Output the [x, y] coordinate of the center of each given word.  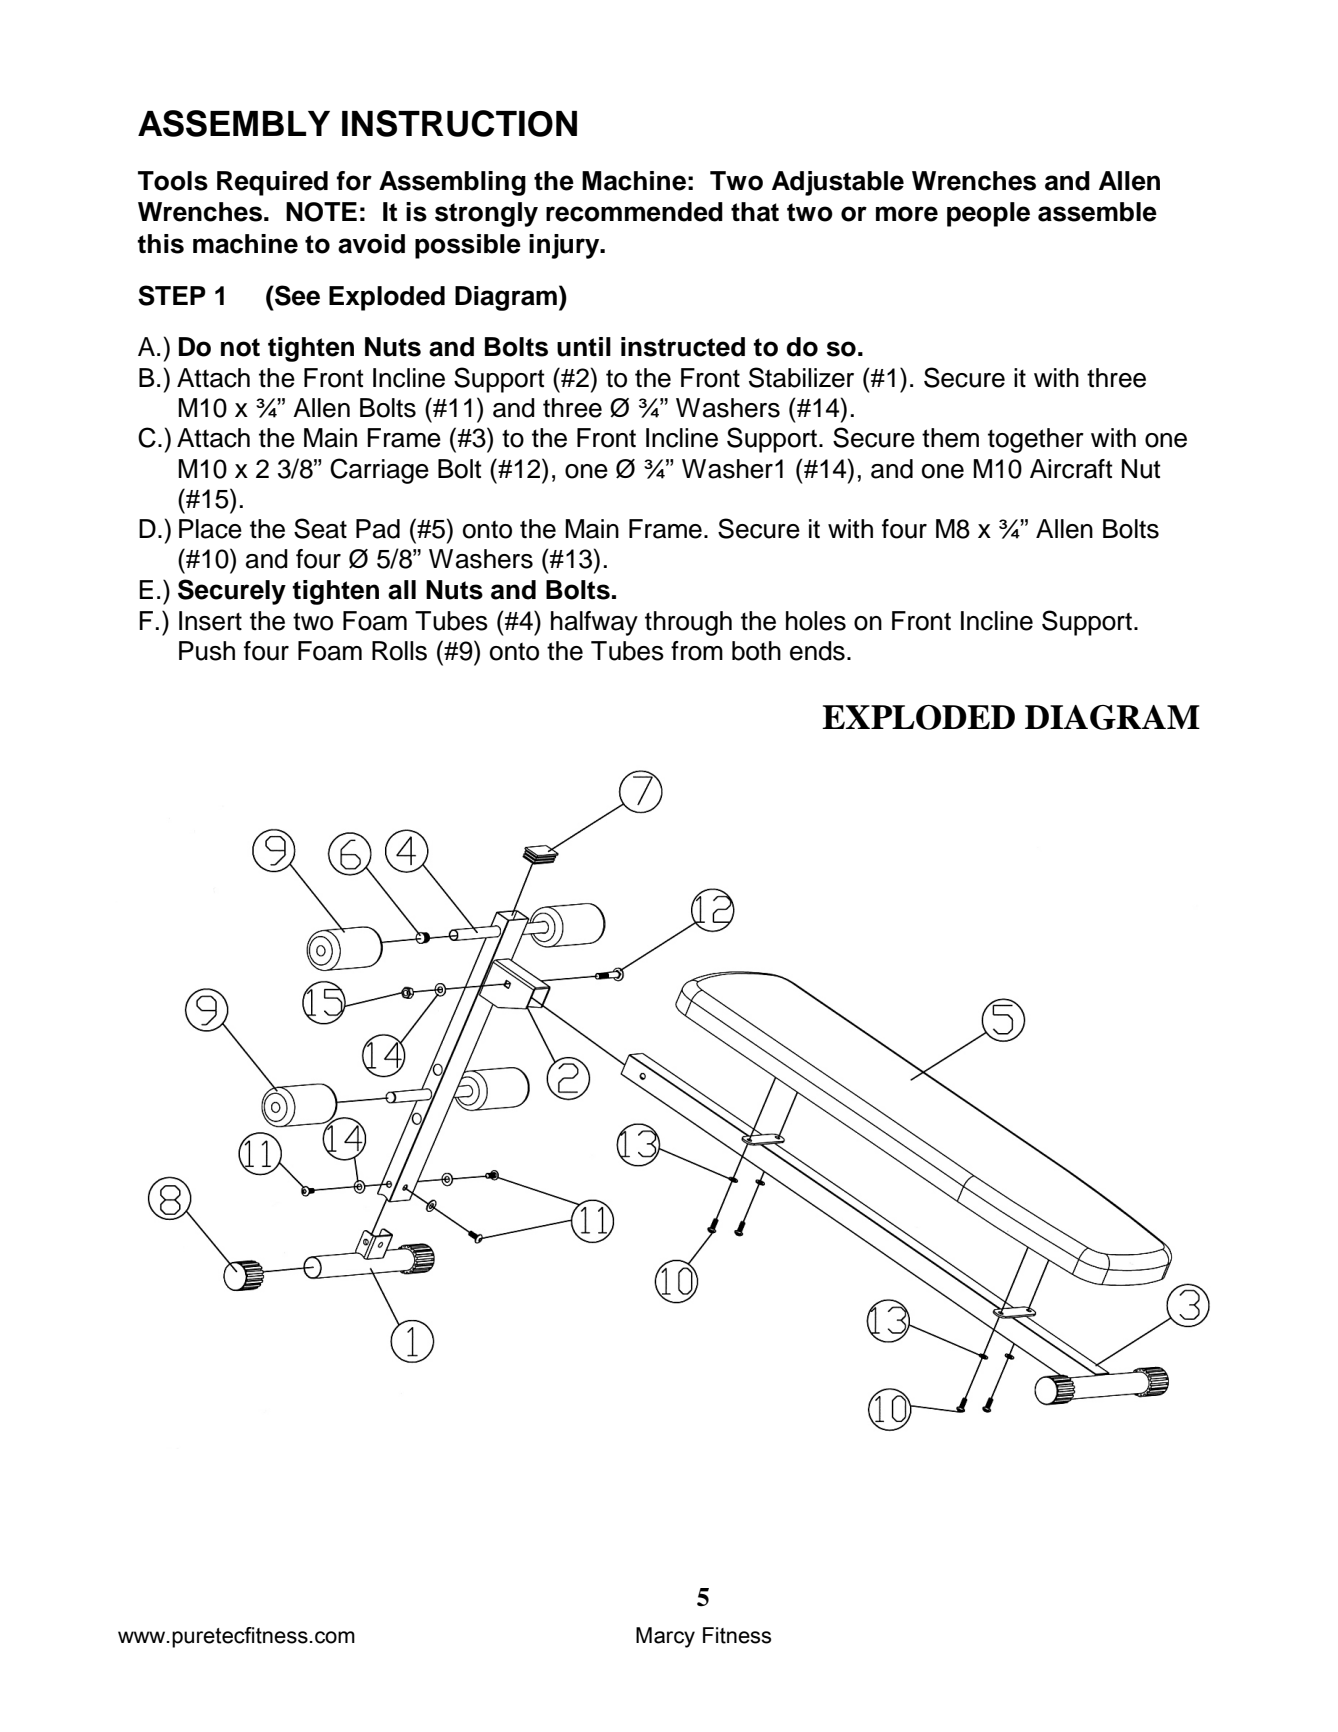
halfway [594, 623]
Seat [320, 528]
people [988, 214]
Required [272, 183]
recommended [634, 212]
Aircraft [1071, 469]
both [756, 651]
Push [207, 651]
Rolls [399, 651]
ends [817, 651]
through [688, 623]
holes [816, 621]
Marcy [665, 1637]
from [697, 651]
